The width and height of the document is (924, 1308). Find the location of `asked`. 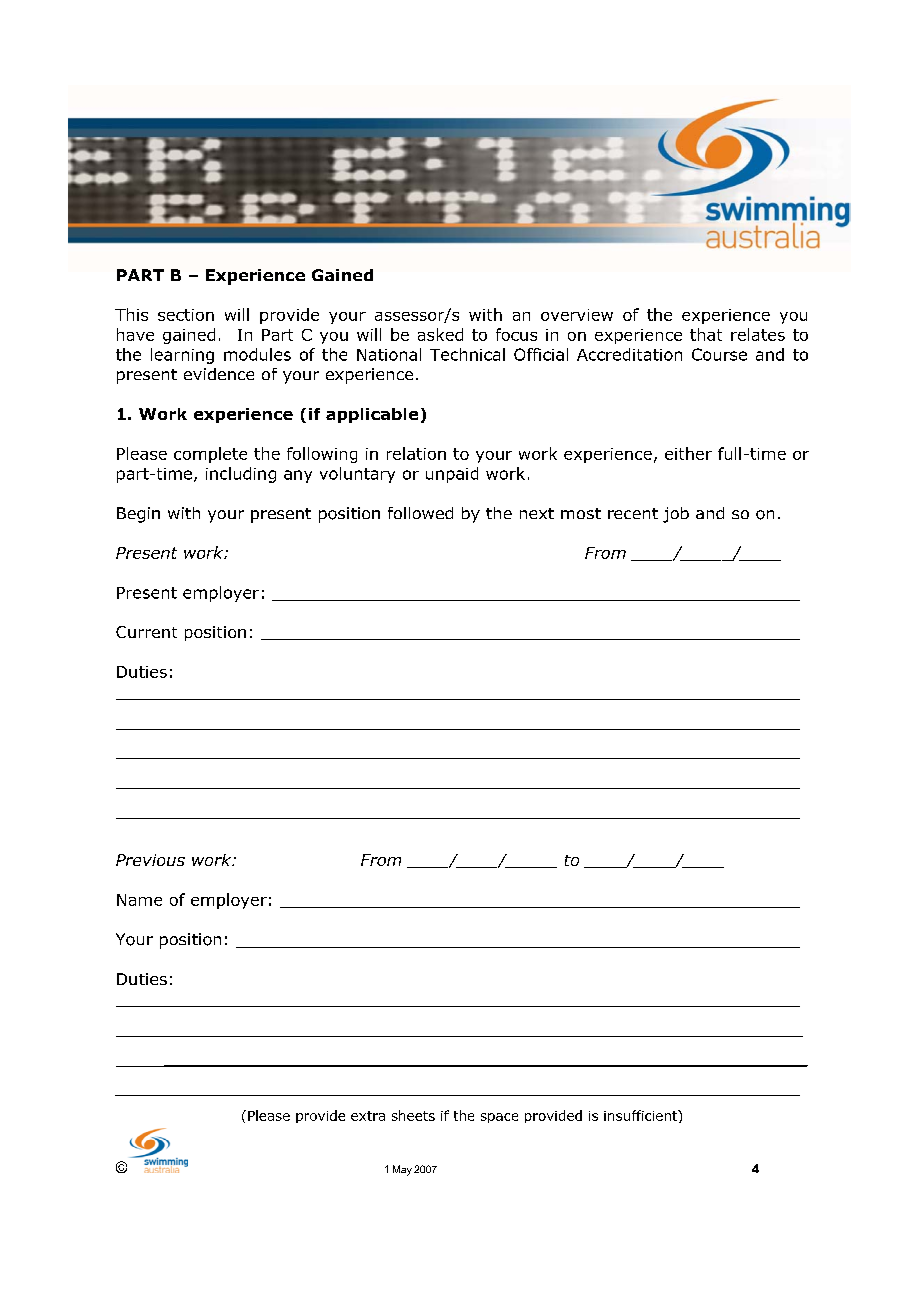

asked is located at coordinates (440, 334).
